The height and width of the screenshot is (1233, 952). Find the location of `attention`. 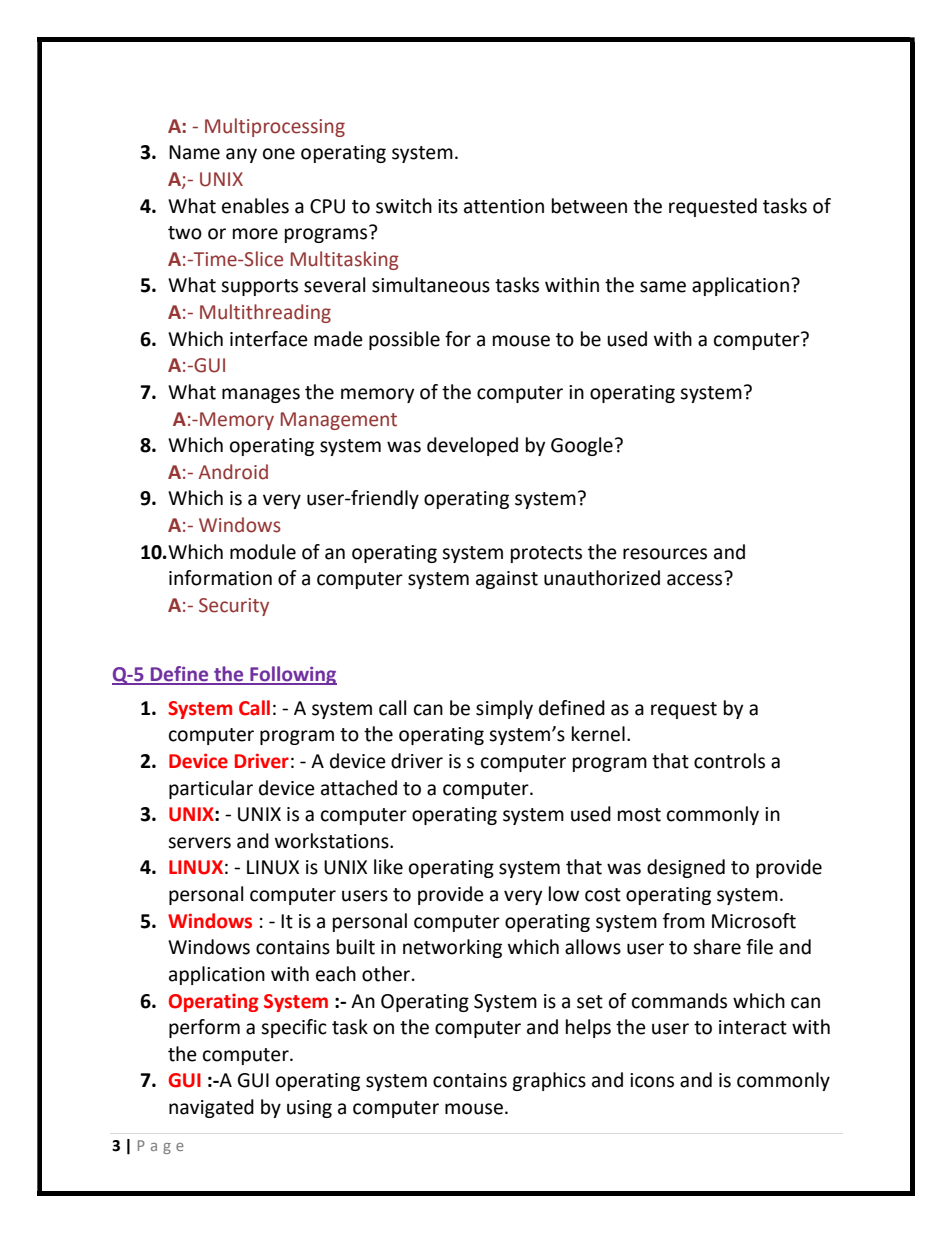

attention is located at coordinates (504, 206).
